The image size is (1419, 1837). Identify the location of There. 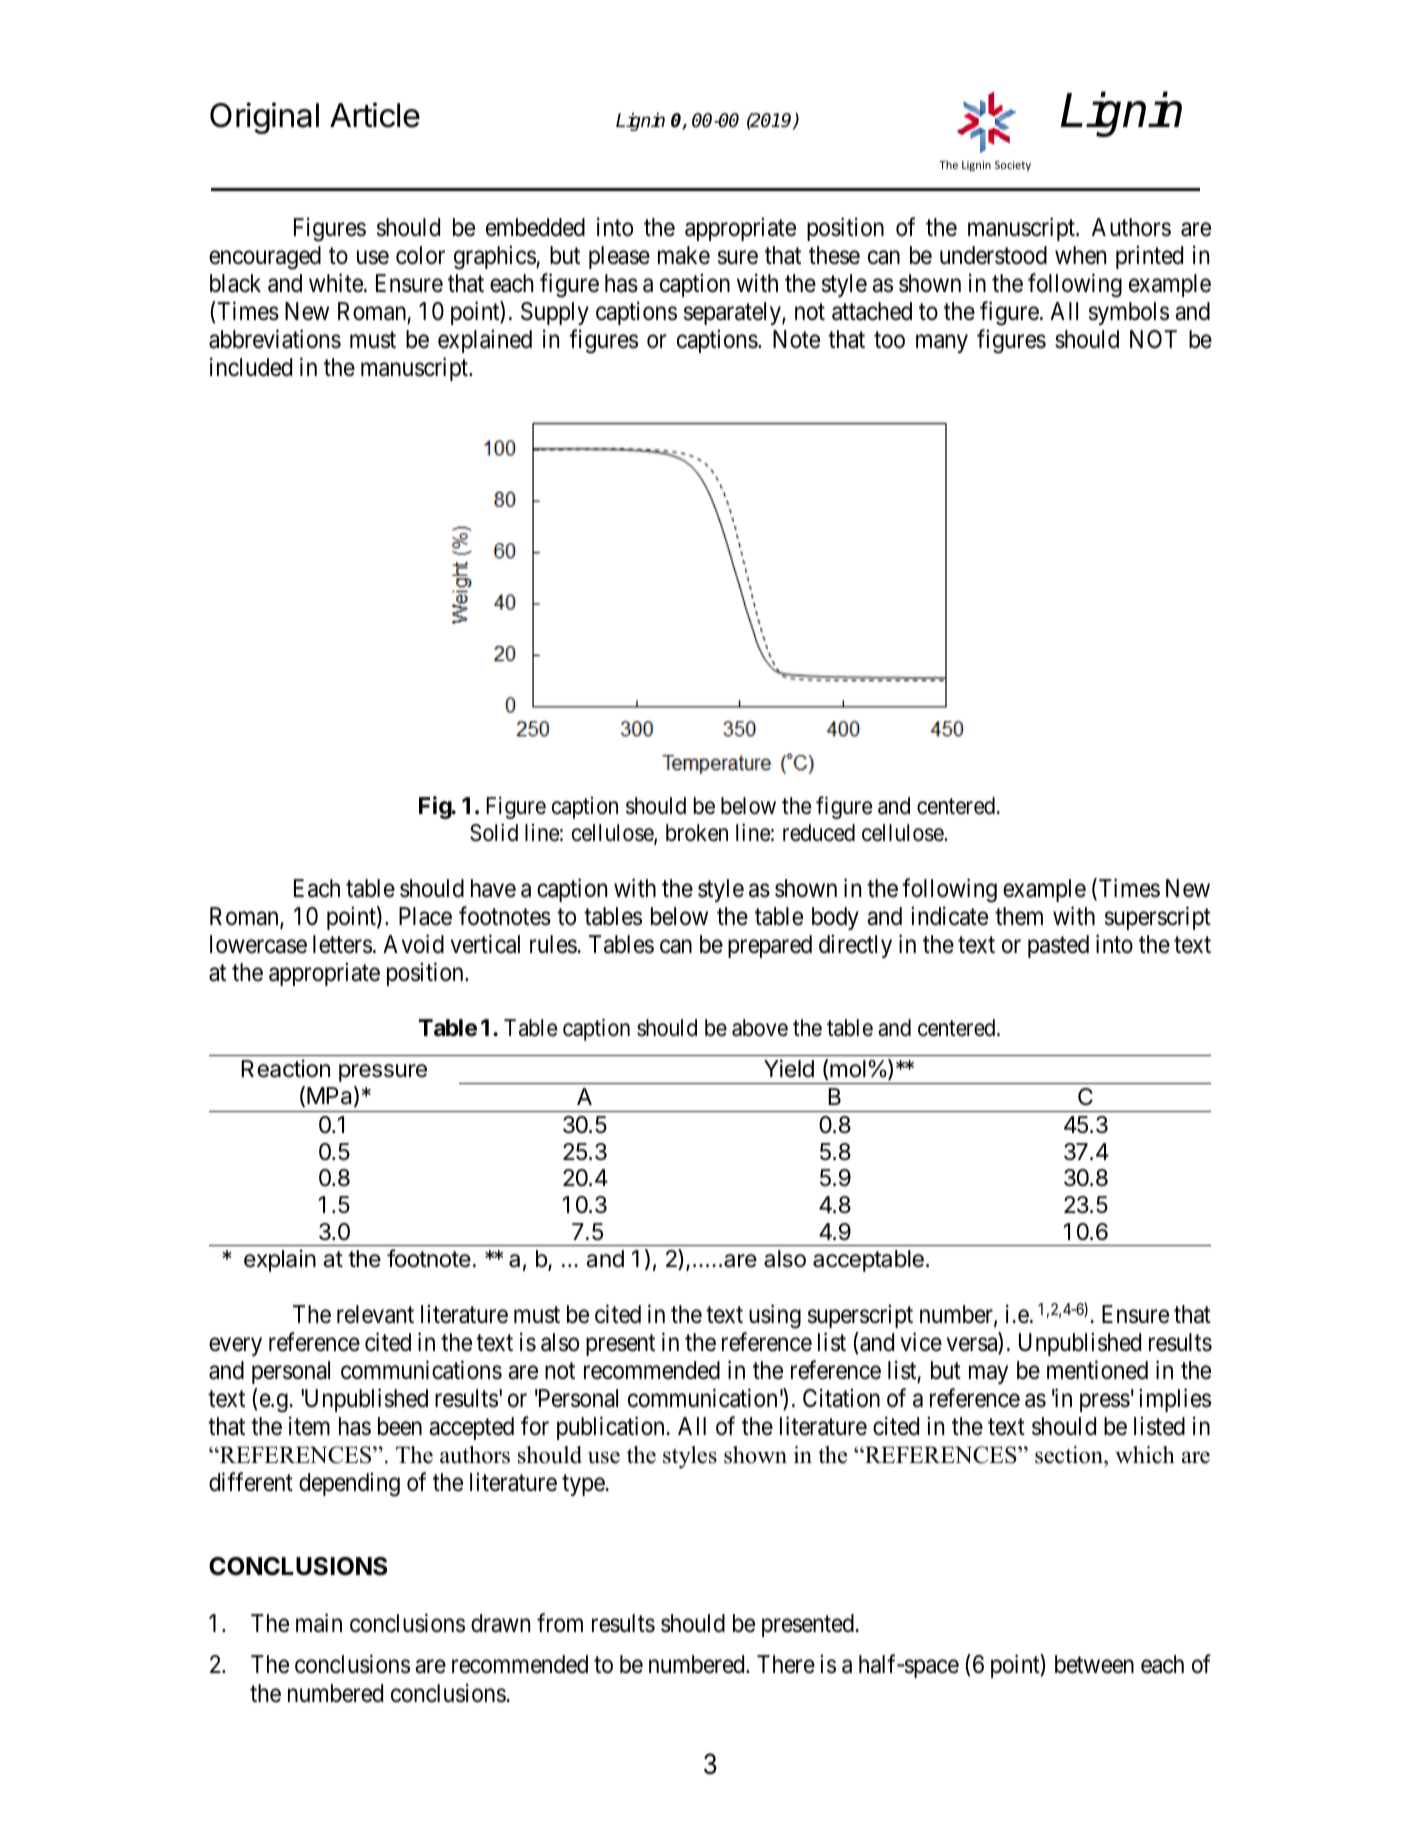
(786, 1664).
